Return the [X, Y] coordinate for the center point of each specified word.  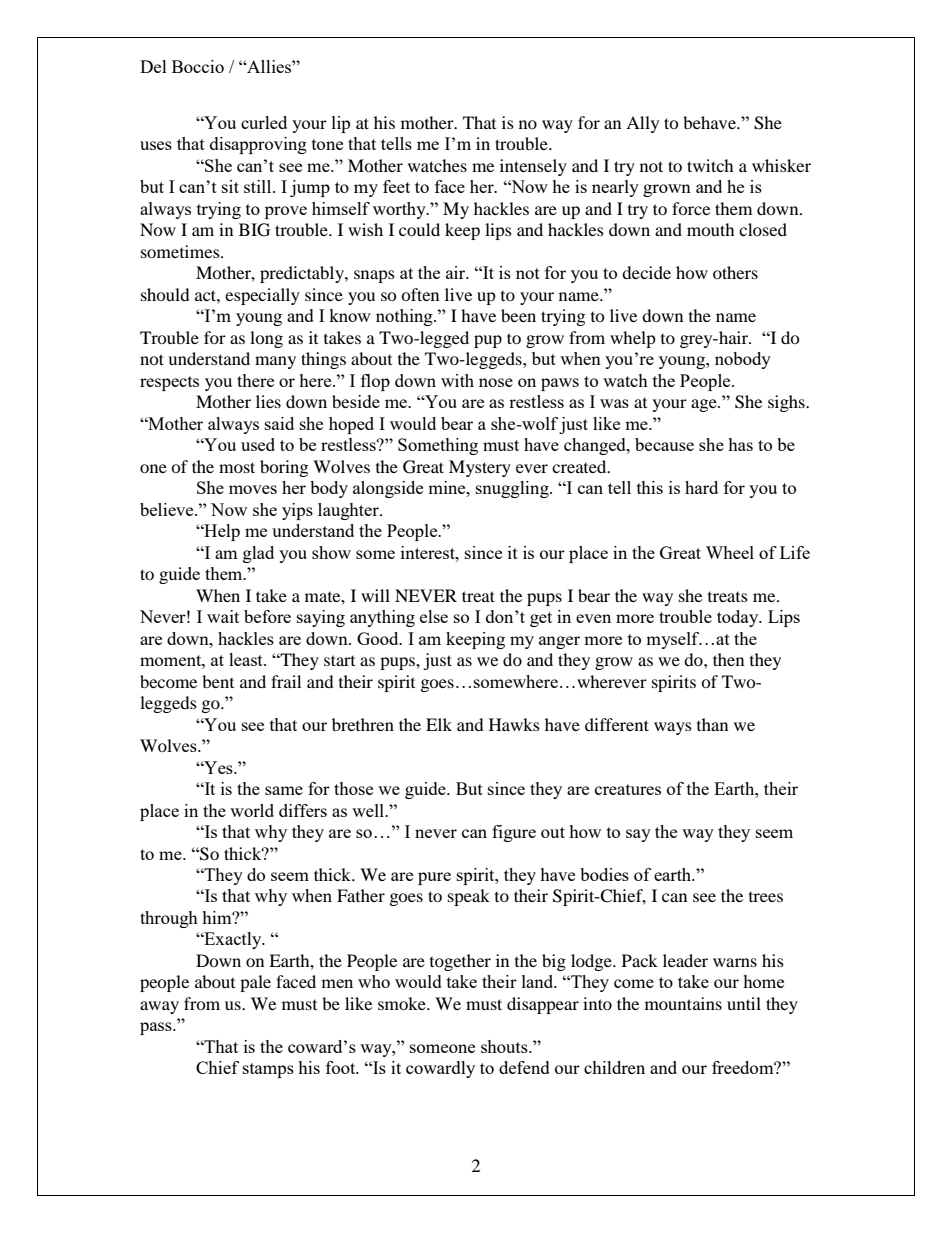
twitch [710, 165]
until [744, 1003]
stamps [268, 1070]
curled [264, 122]
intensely [533, 167]
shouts [505, 1046]
